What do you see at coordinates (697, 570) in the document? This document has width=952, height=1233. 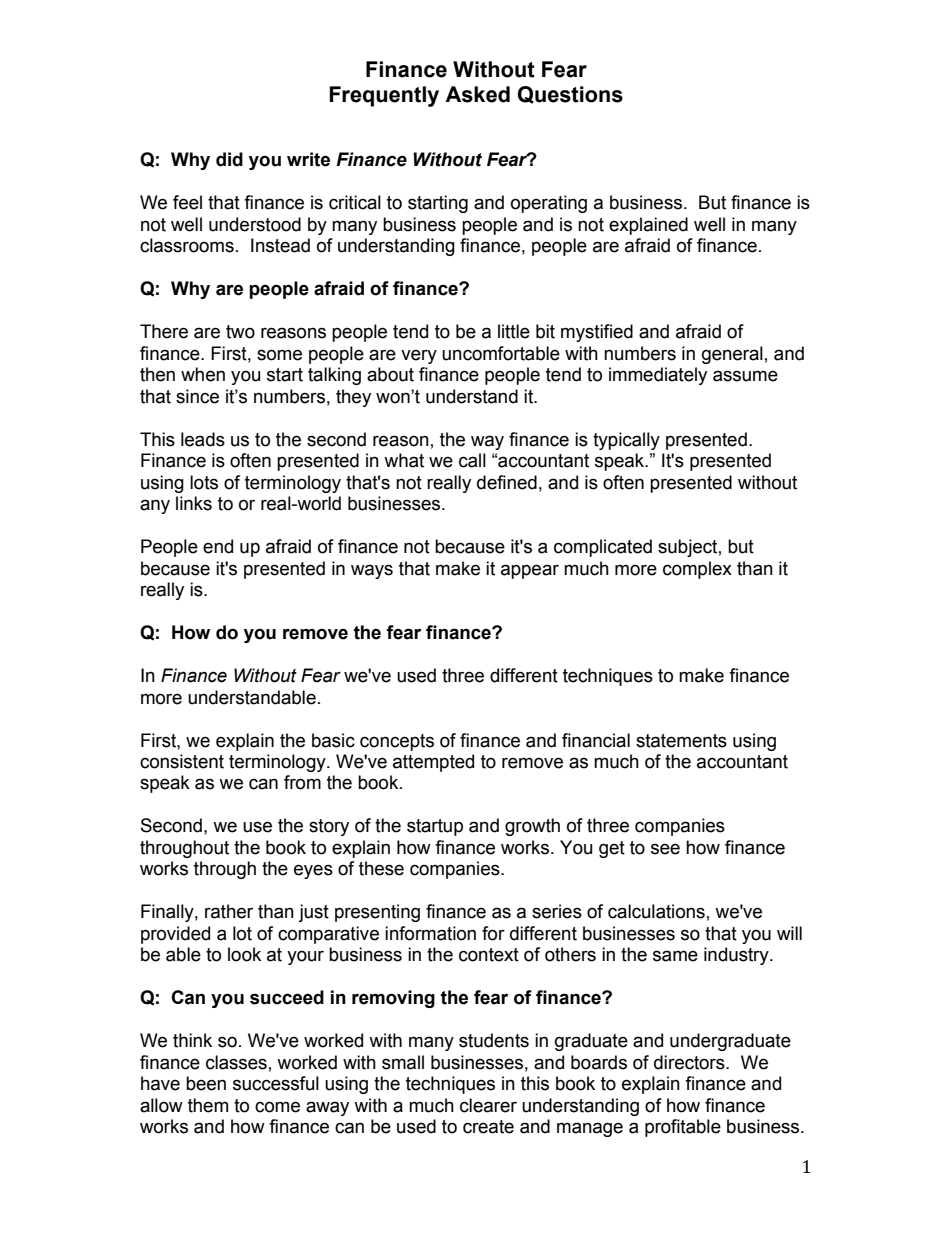 I see `complex` at bounding box center [697, 570].
